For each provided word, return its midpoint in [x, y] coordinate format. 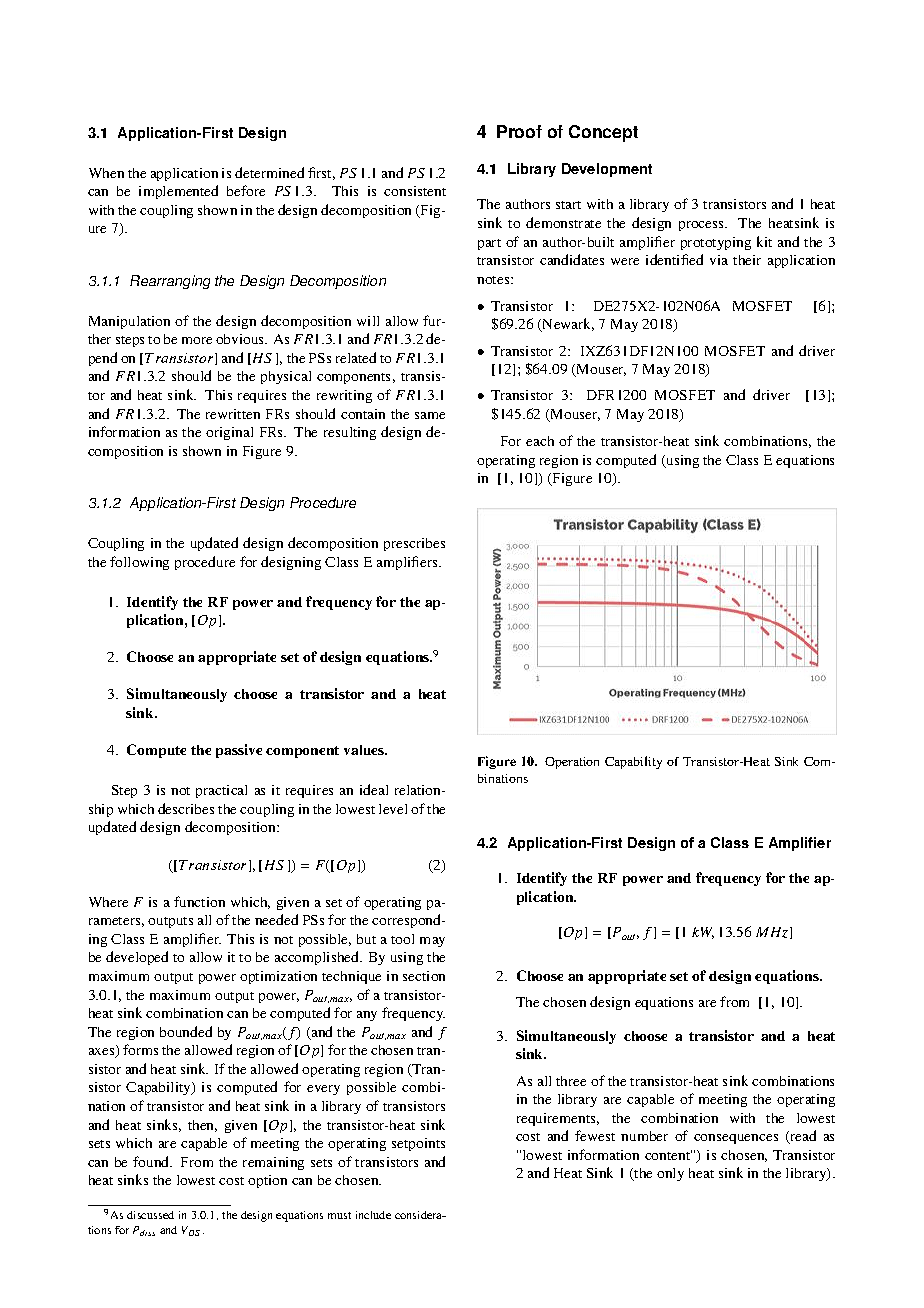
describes [186, 808]
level [393, 809]
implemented [178, 192]
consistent [415, 191]
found [152, 1161]
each [540, 441]
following [139, 563]
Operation [572, 763]
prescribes [414, 544]
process [703, 226]
